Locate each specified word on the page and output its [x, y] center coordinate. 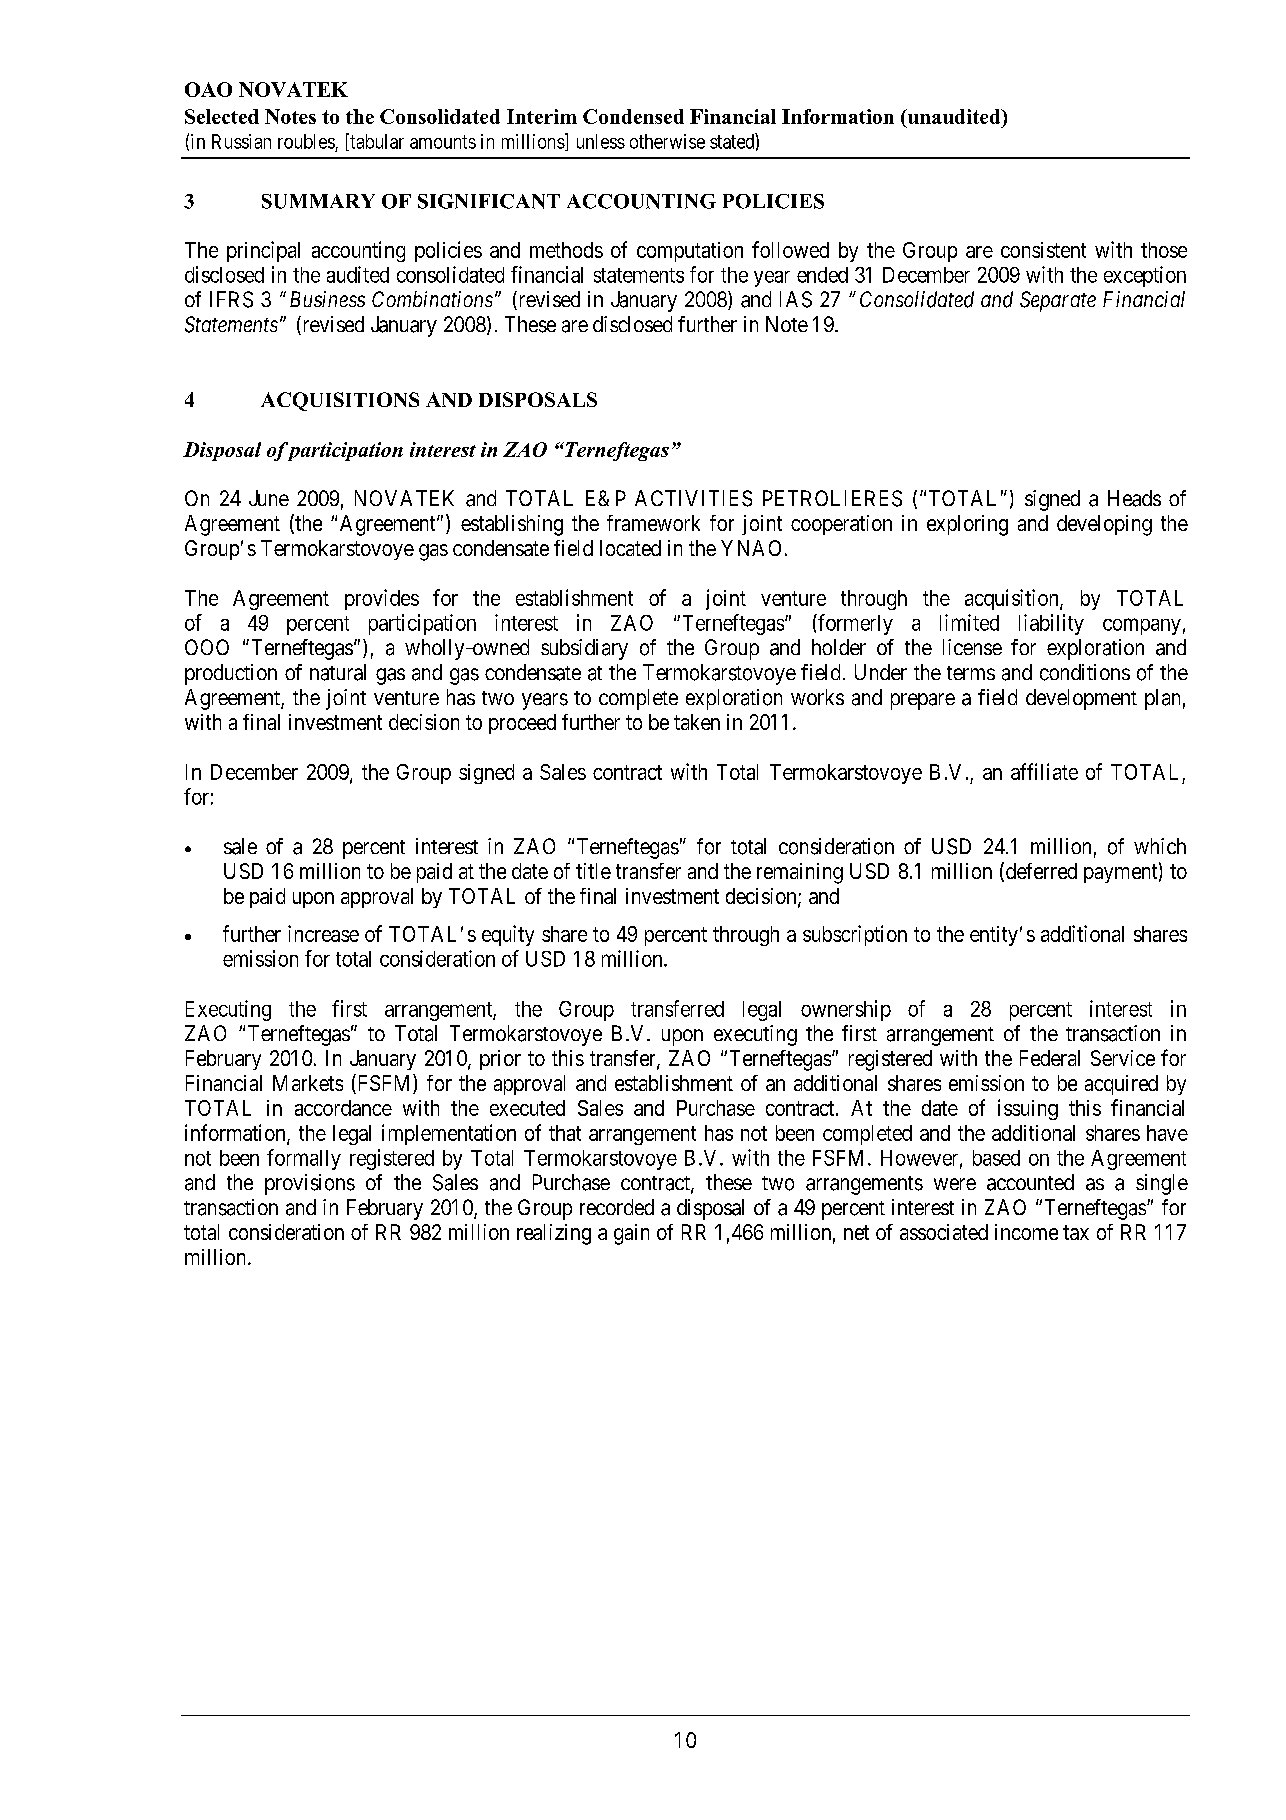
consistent [1043, 250]
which [1160, 846]
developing [1104, 525]
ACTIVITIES [693, 498]
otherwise [667, 141]
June [269, 498]
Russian [241, 141]
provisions [310, 1184]
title [593, 871]
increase [323, 933]
